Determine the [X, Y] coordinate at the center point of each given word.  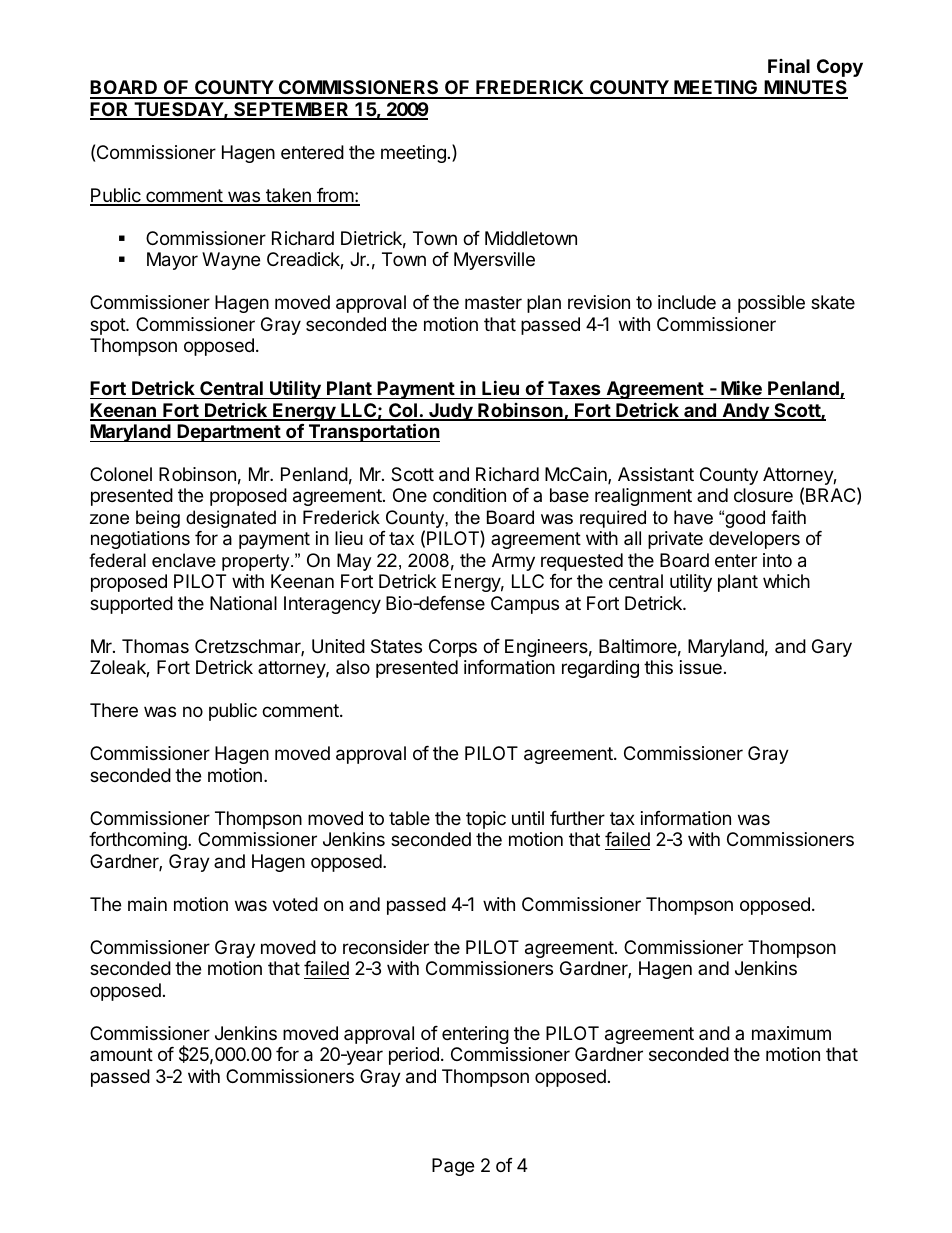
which [786, 581]
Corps [453, 648]
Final [789, 66]
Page [453, 1167]
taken [288, 196]
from [335, 196]
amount [121, 1054]
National [243, 603]
